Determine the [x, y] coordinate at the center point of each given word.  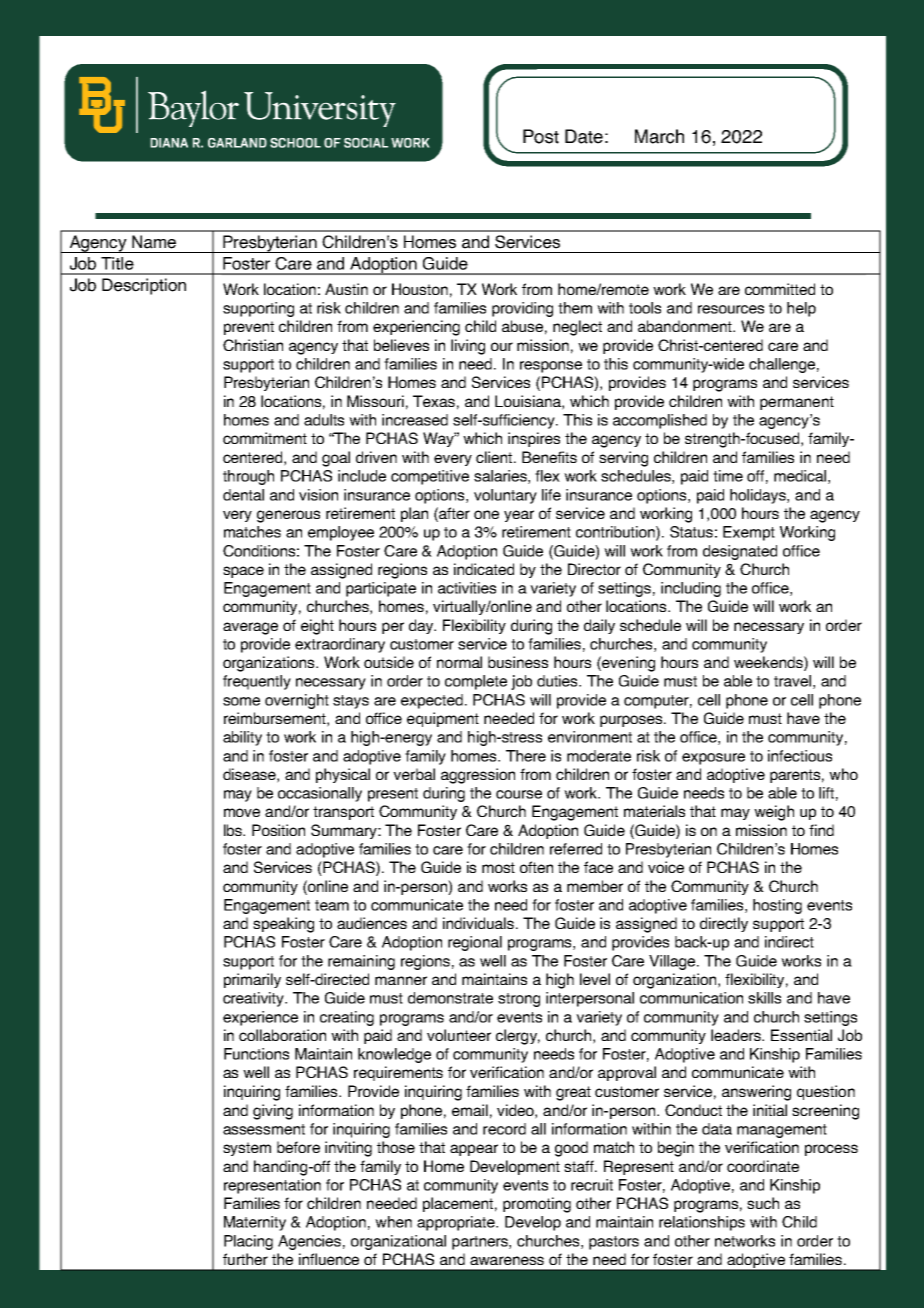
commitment [265, 438]
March [659, 136]
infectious [800, 756]
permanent [797, 403]
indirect [789, 942]
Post [541, 136]
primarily [252, 980]
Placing [248, 1242]
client [495, 457]
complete [476, 682]
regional [475, 943]
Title [117, 263]
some [241, 701]
